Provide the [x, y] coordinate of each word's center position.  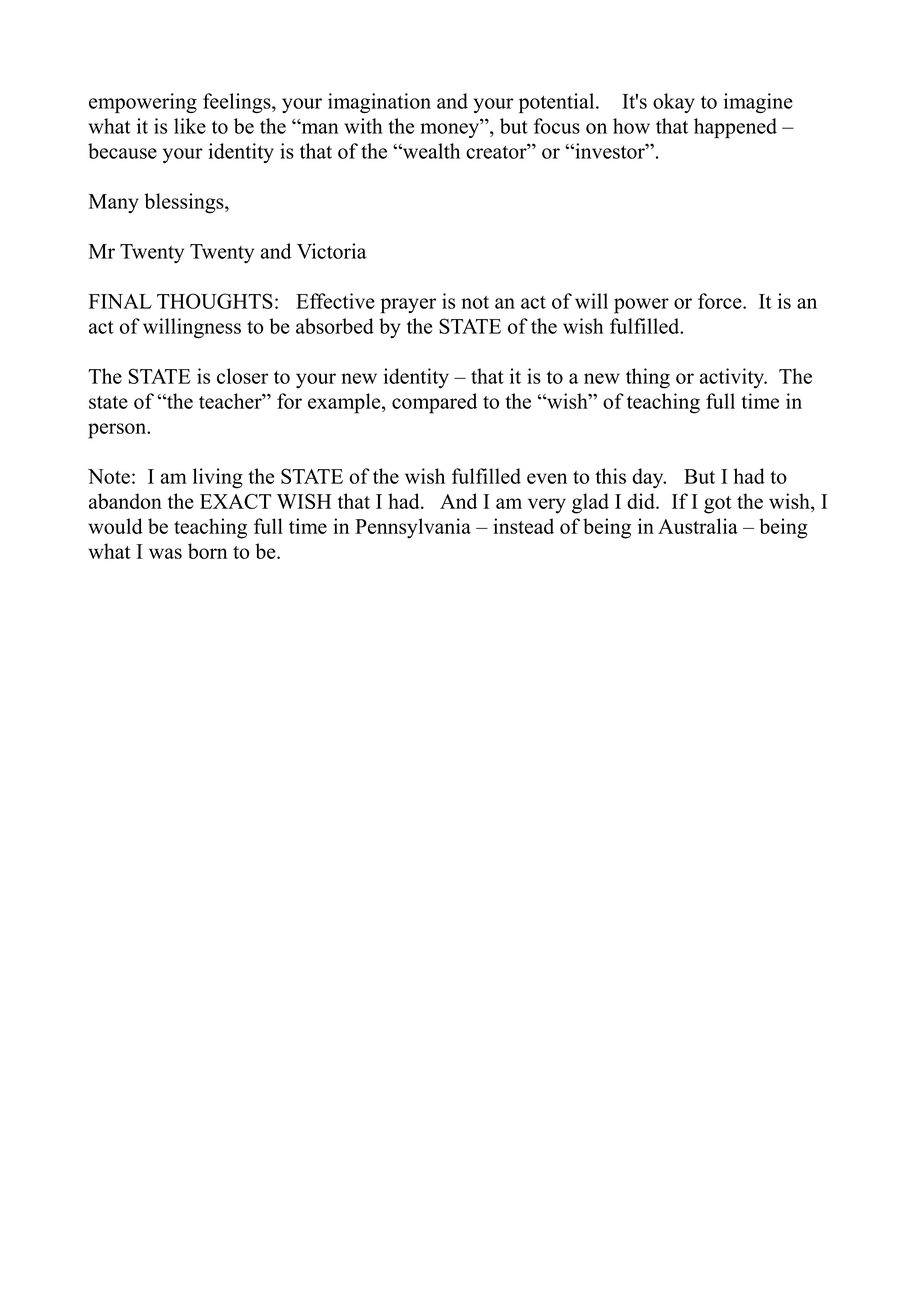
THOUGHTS [215, 301]
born [208, 551]
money [450, 130]
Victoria [331, 251]
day [649, 478]
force [721, 301]
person [118, 431]
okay [674, 103]
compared [434, 403]
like [190, 126]
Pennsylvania [413, 528]
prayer [408, 306]
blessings [185, 203]
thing [648, 378]
